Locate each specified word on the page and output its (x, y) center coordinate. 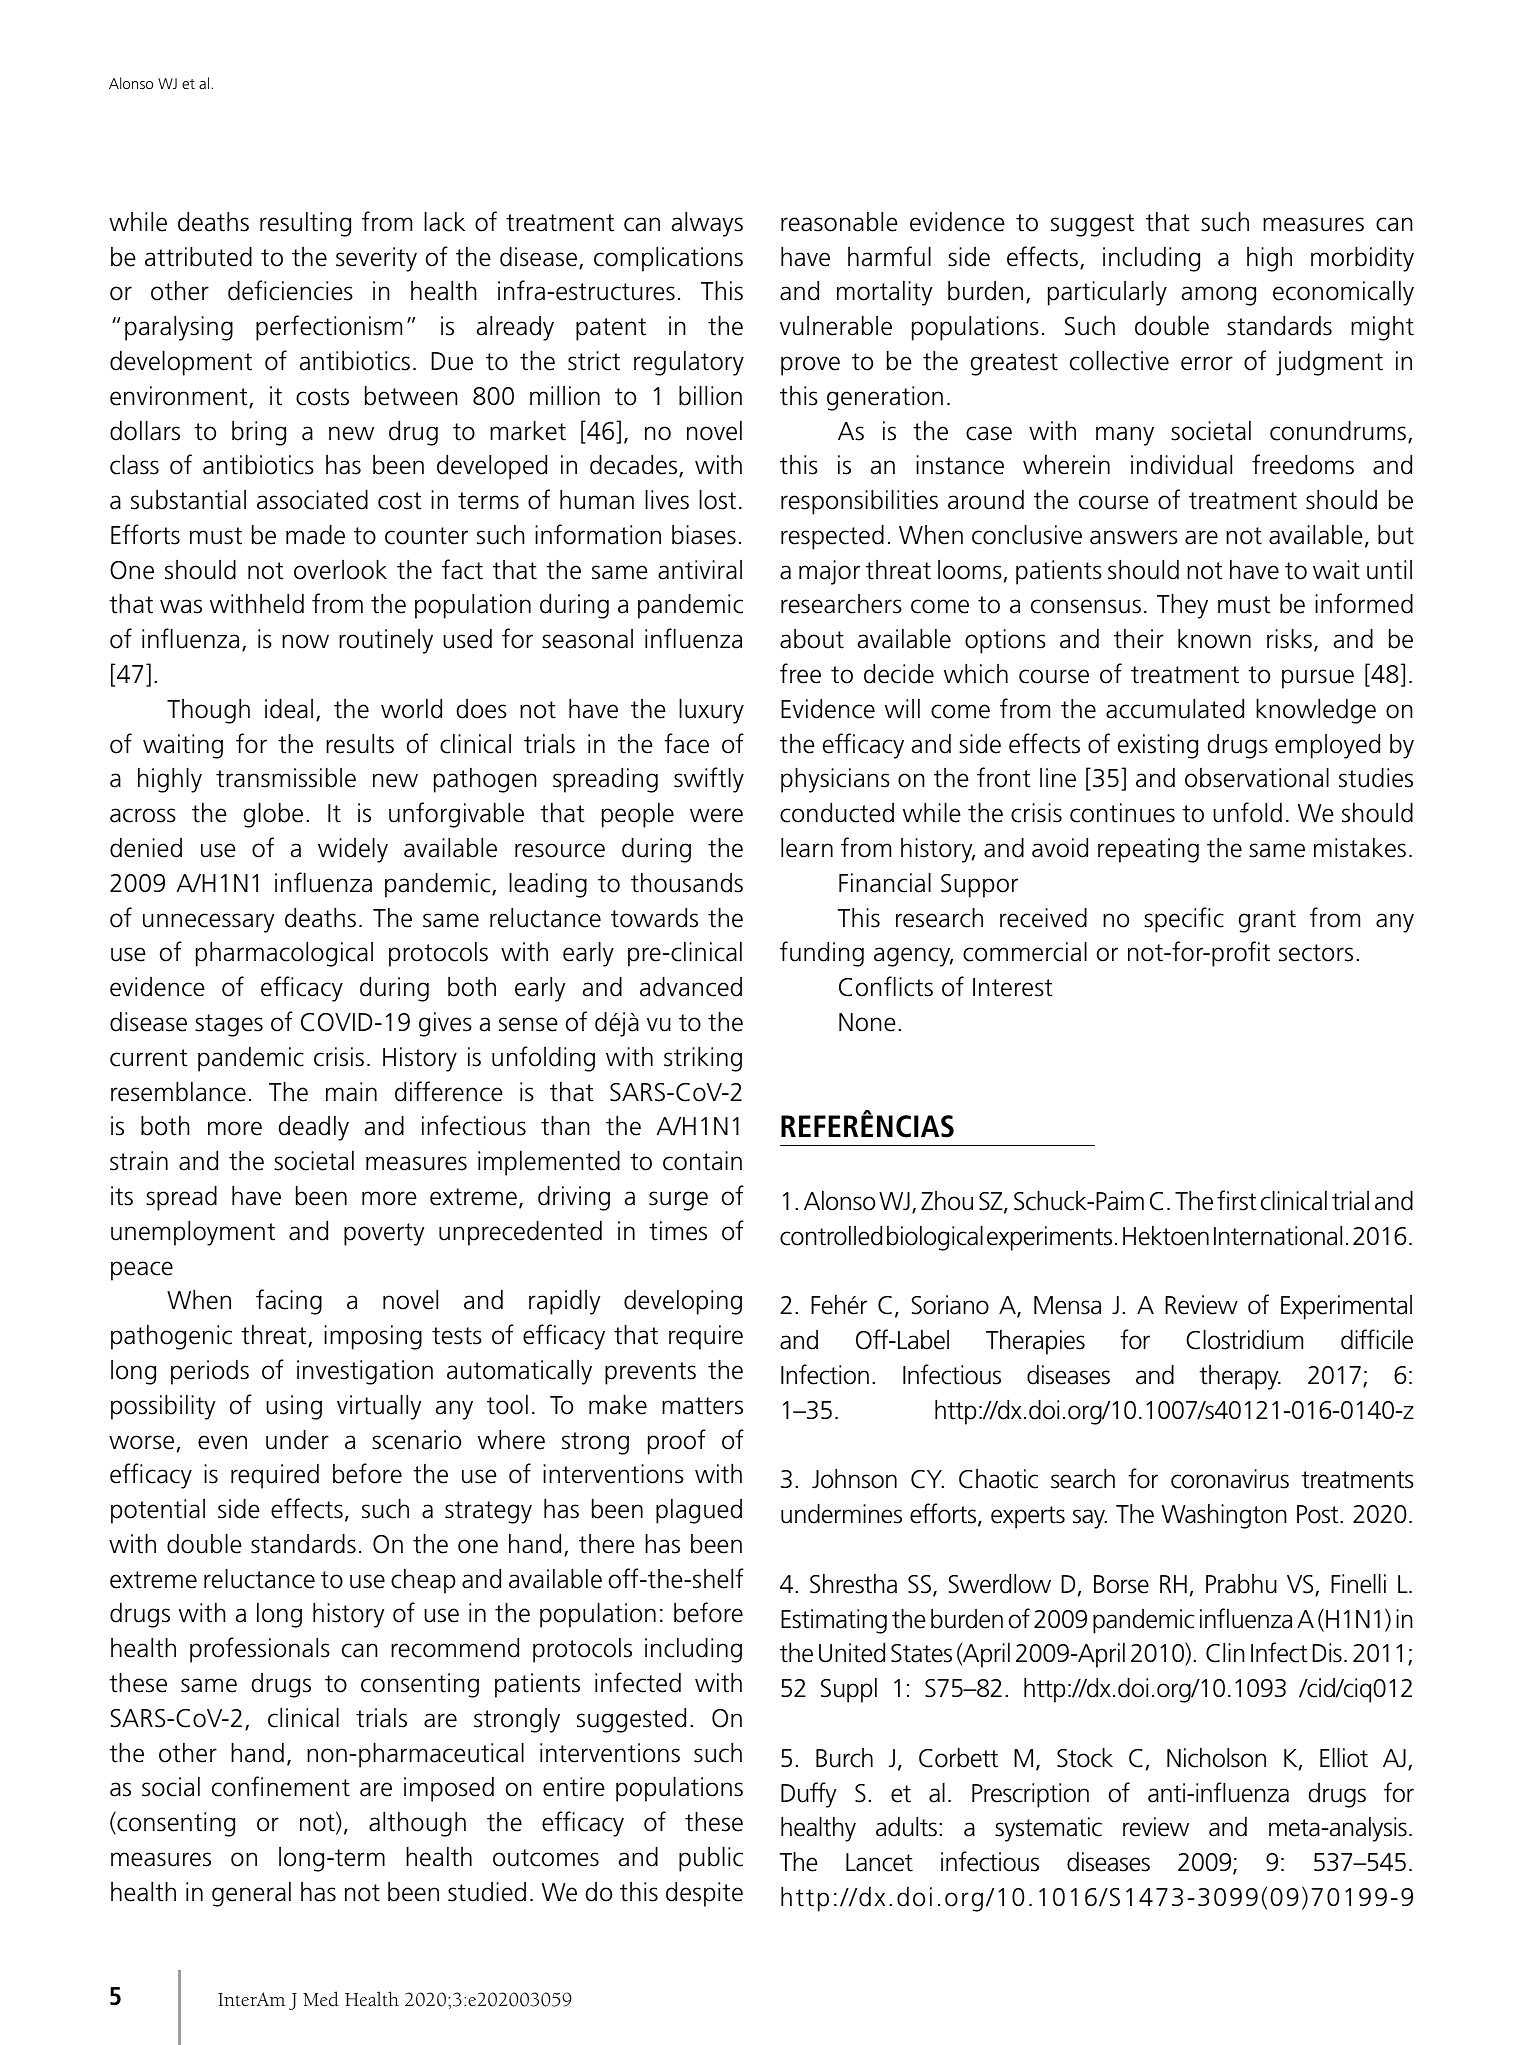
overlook (340, 570)
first (1237, 1200)
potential (158, 1511)
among (1219, 296)
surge (678, 1201)
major (829, 572)
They (1182, 606)
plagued (699, 1511)
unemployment (193, 1233)
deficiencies (290, 290)
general (251, 1894)
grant (1267, 921)
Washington (1224, 1516)
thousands (687, 883)
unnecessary (208, 923)
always (707, 224)
